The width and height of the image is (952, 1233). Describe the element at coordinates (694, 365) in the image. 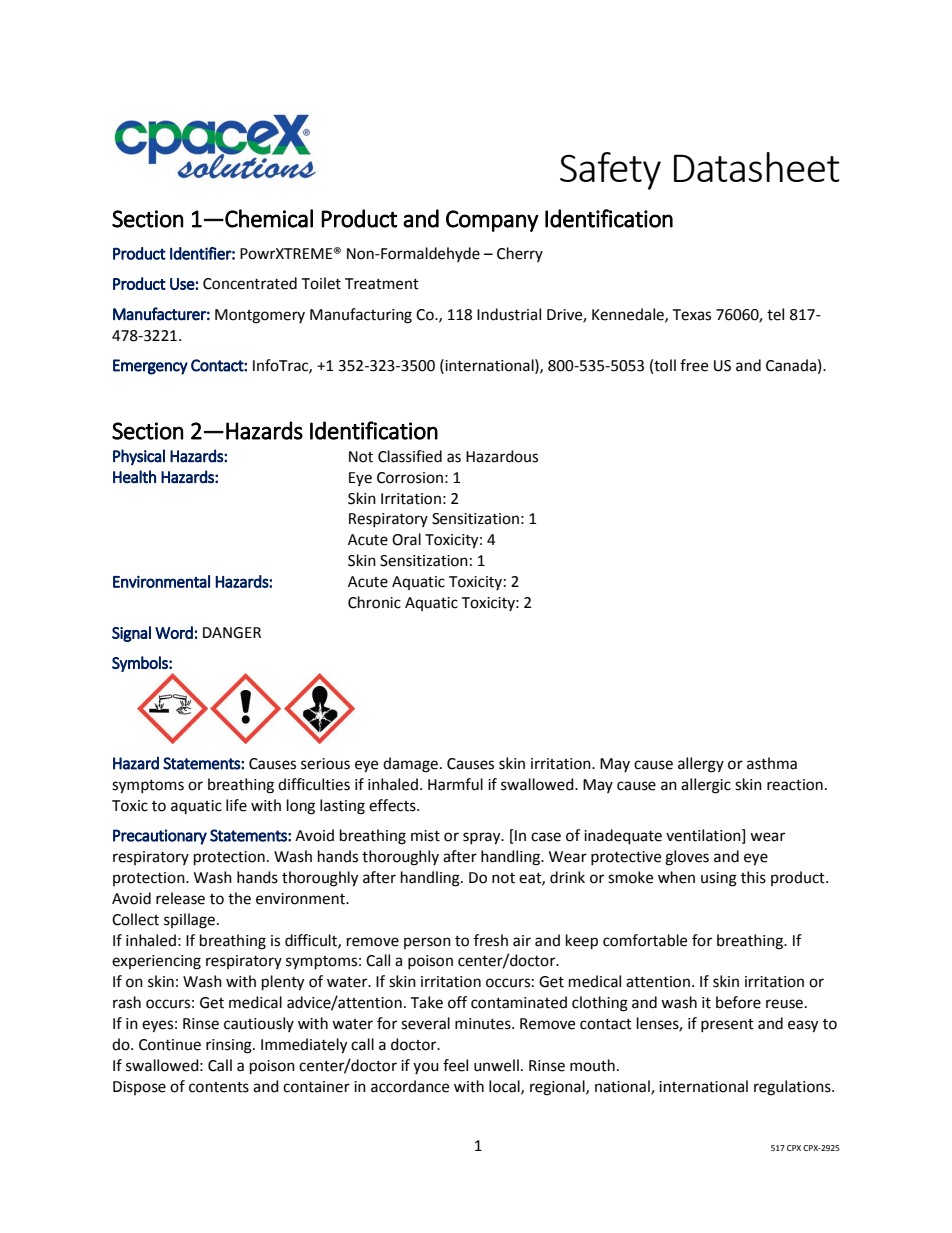

I see `free` at that location.
